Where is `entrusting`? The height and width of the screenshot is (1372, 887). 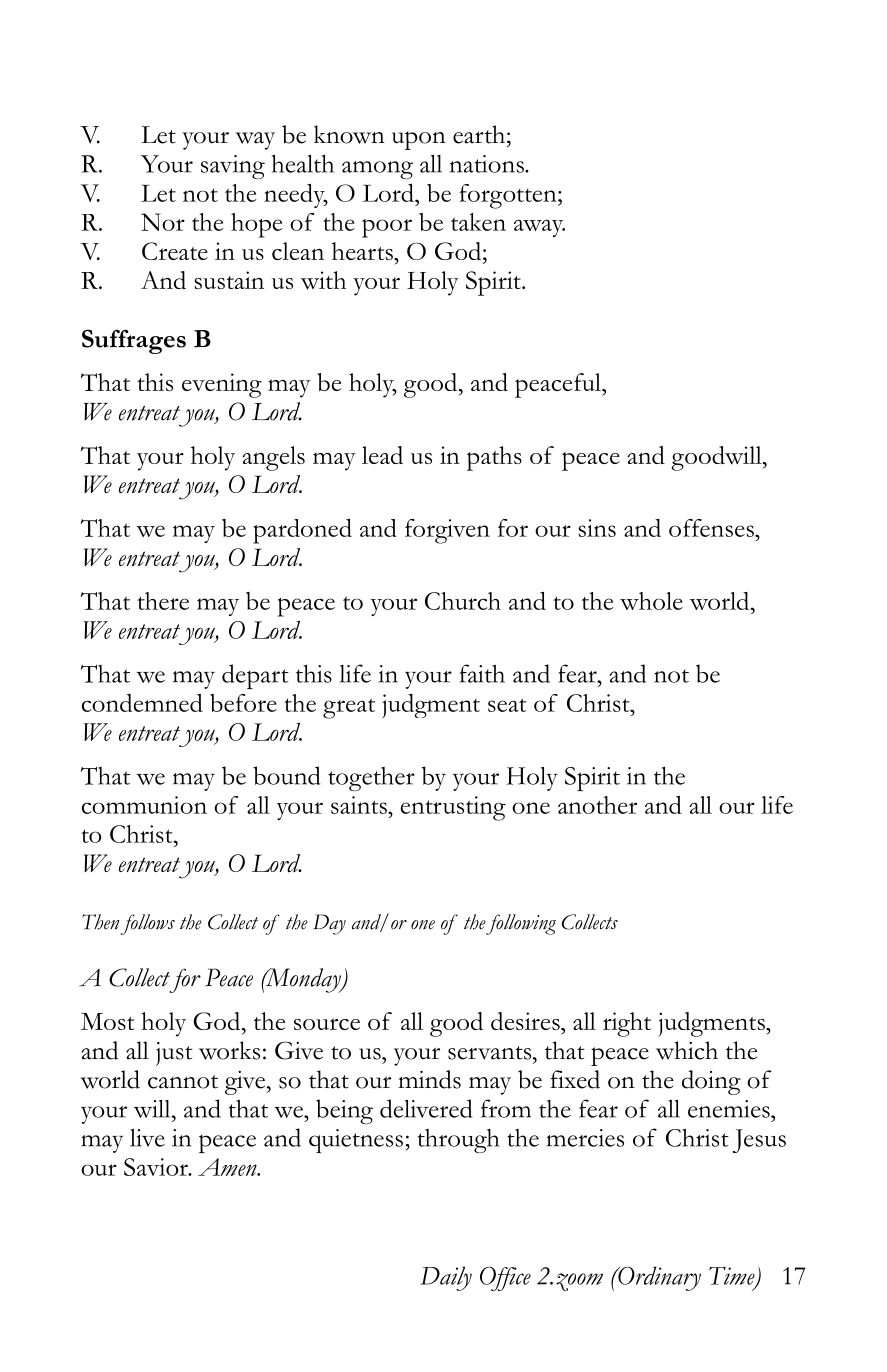 entrusting is located at coordinates (453, 808).
